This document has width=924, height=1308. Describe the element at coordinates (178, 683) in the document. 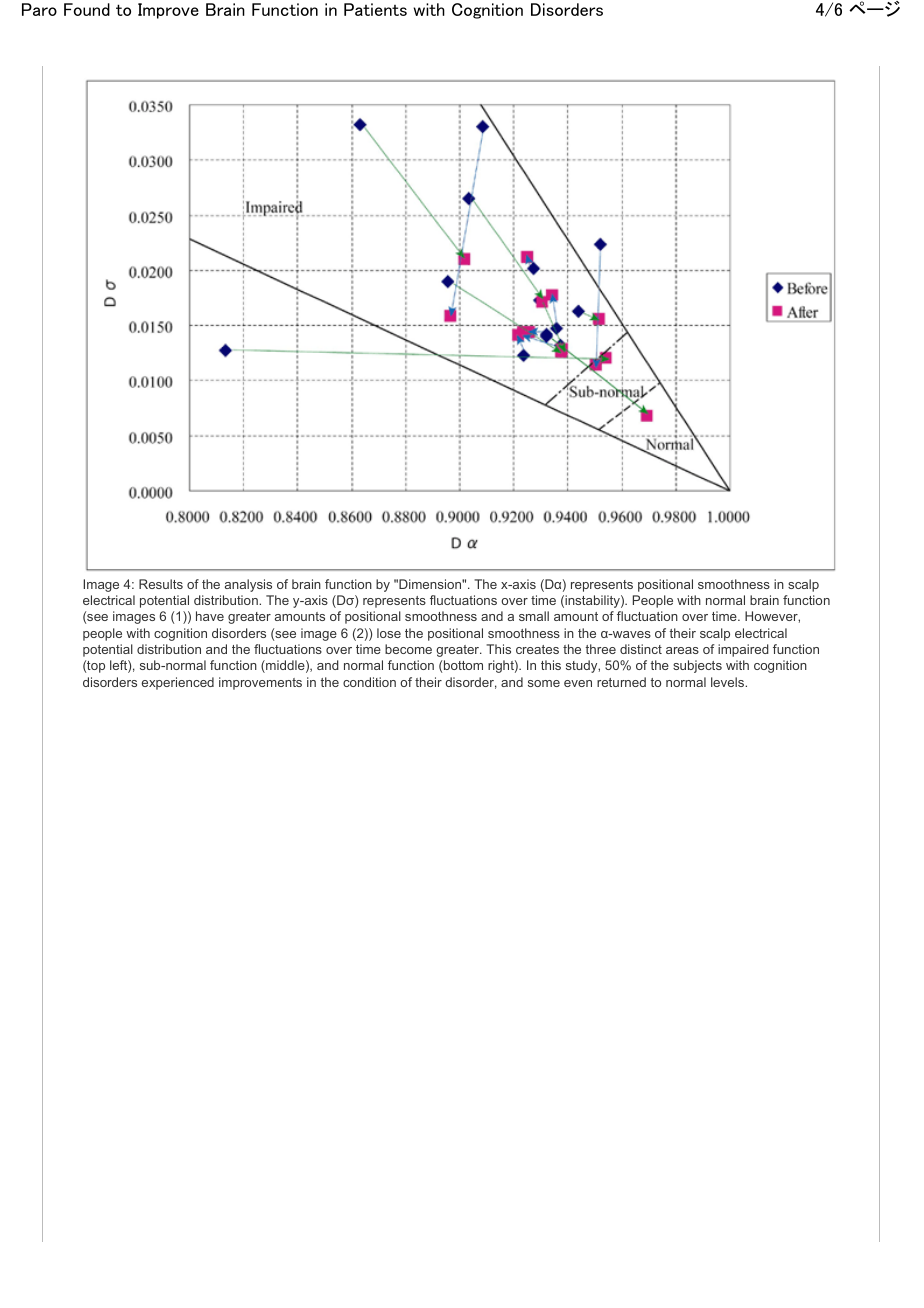

I see `experienced` at that location.
